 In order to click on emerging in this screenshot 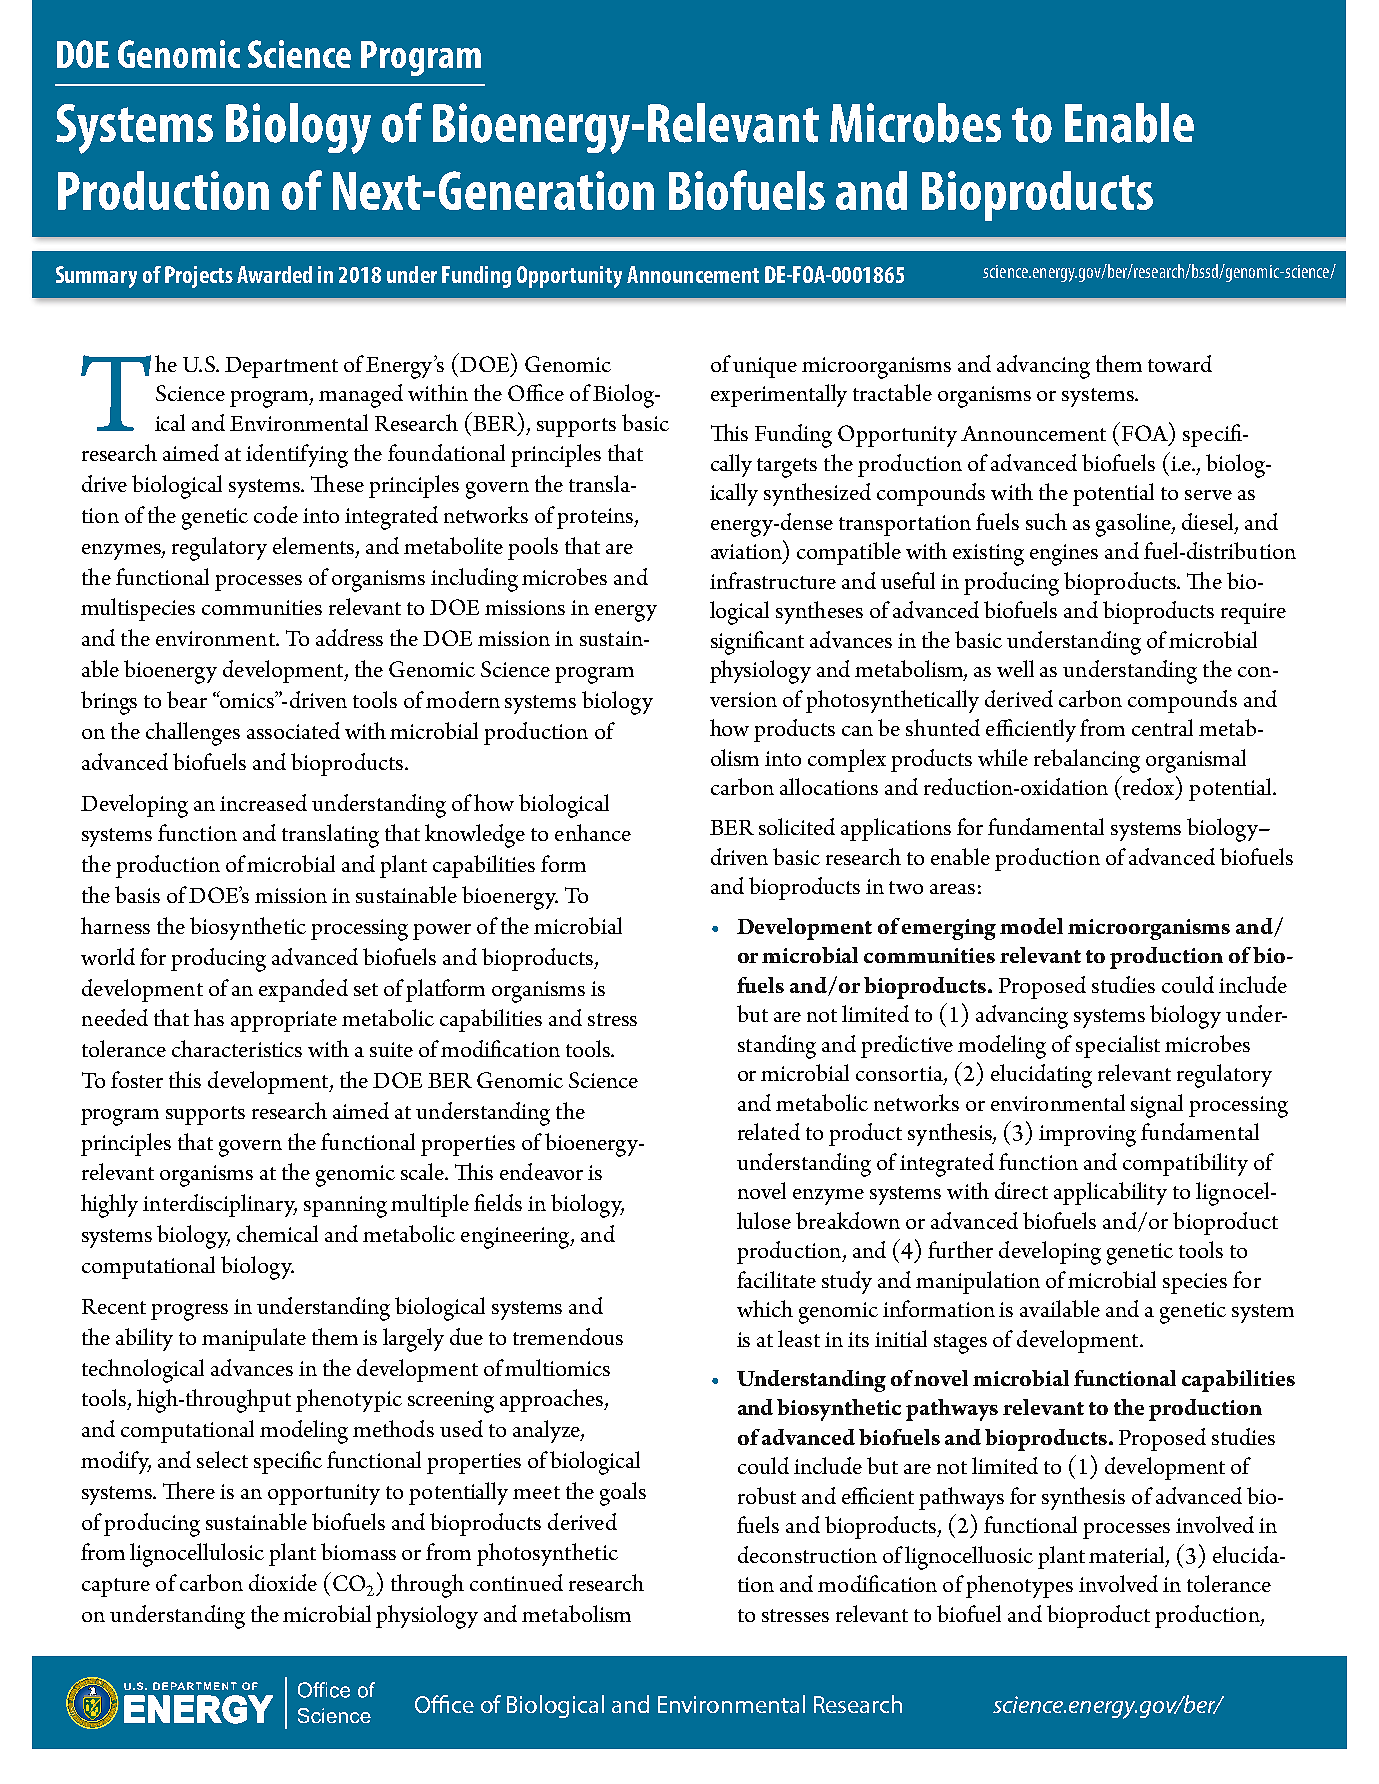, I will do `click(949, 929)`.
